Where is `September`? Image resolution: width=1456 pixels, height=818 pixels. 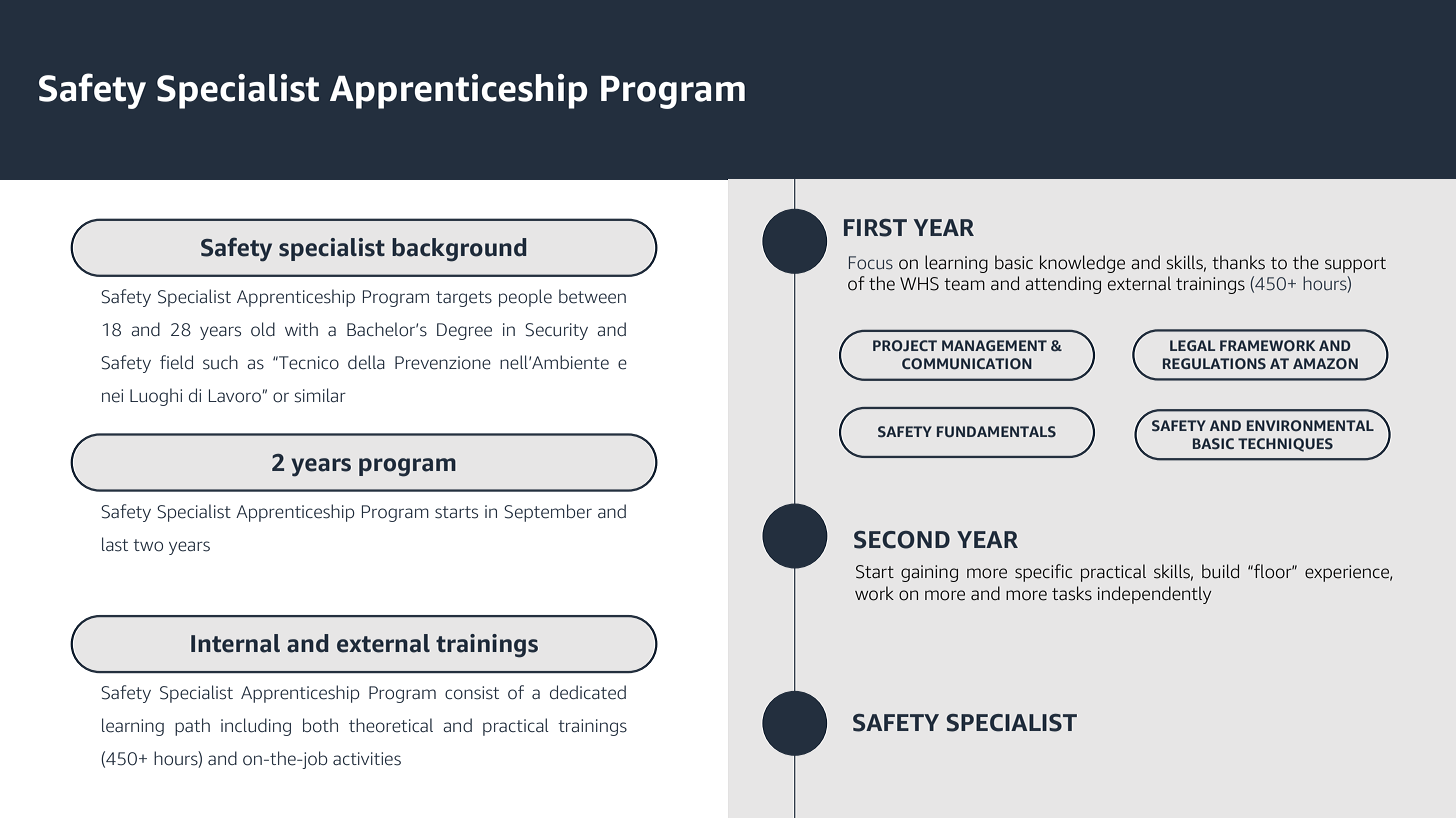 September is located at coordinates (548, 513).
